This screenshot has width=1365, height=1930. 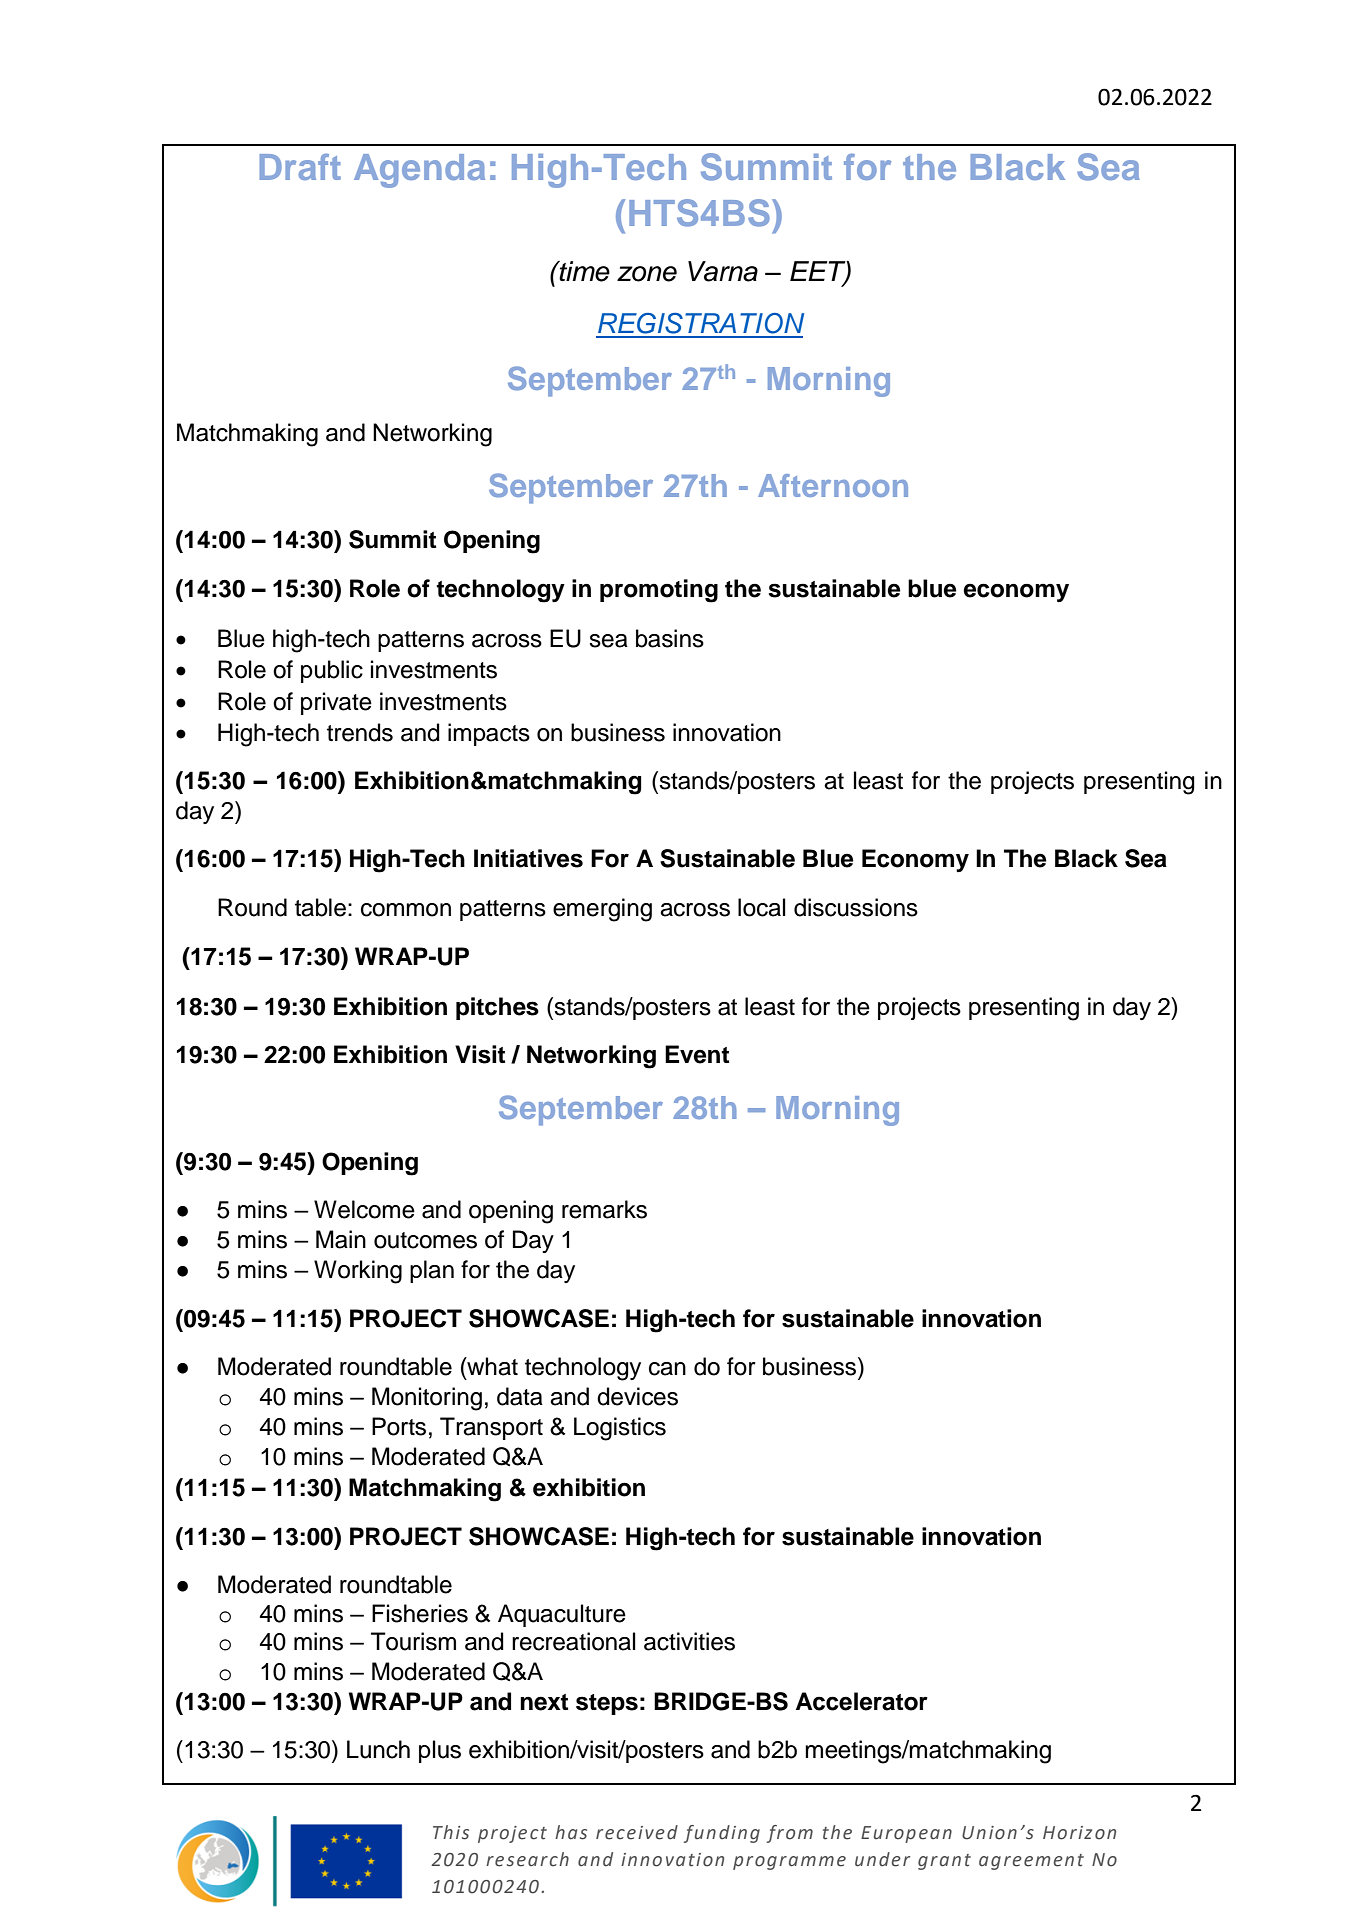 What do you see at coordinates (670, 638) in the screenshot?
I see `basins` at bounding box center [670, 638].
